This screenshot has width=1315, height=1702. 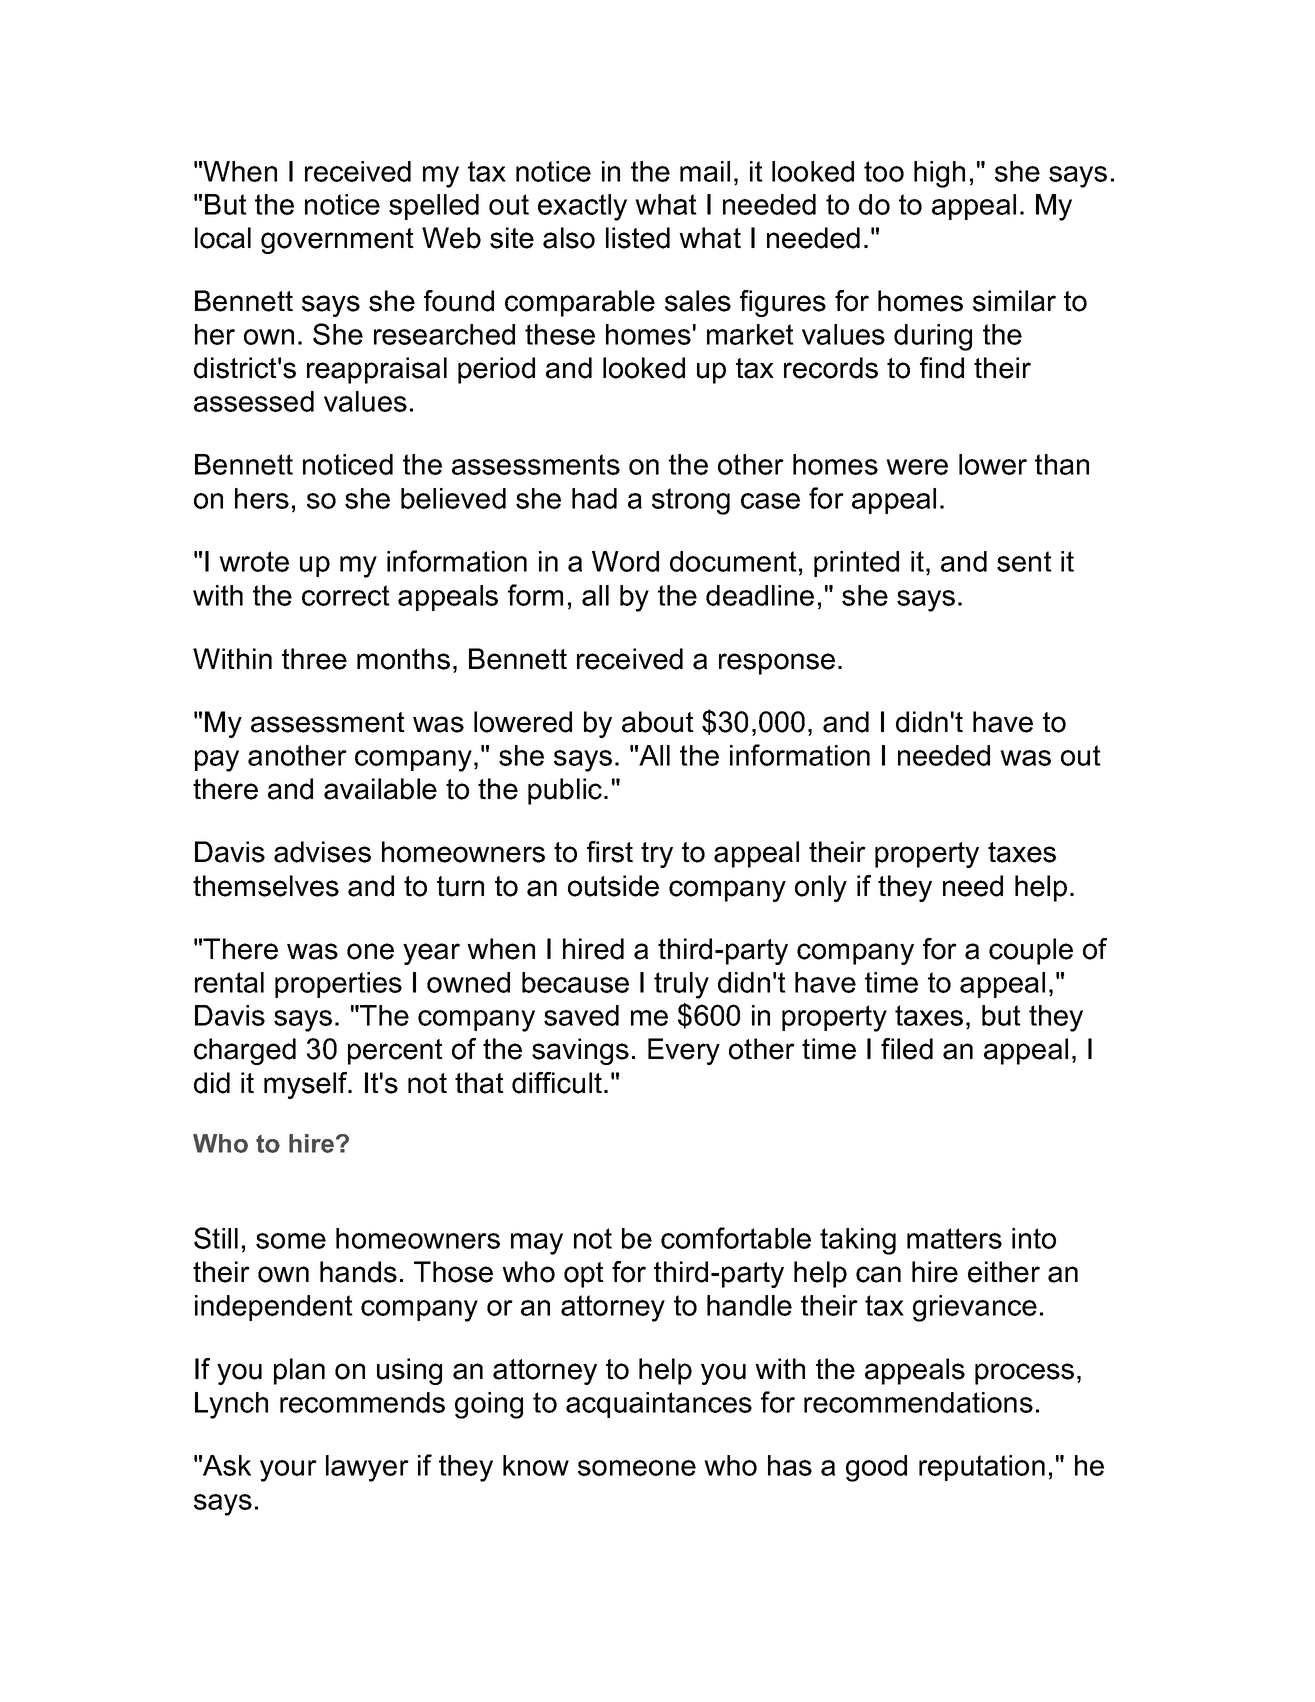 I want to click on high, so click(x=939, y=174).
